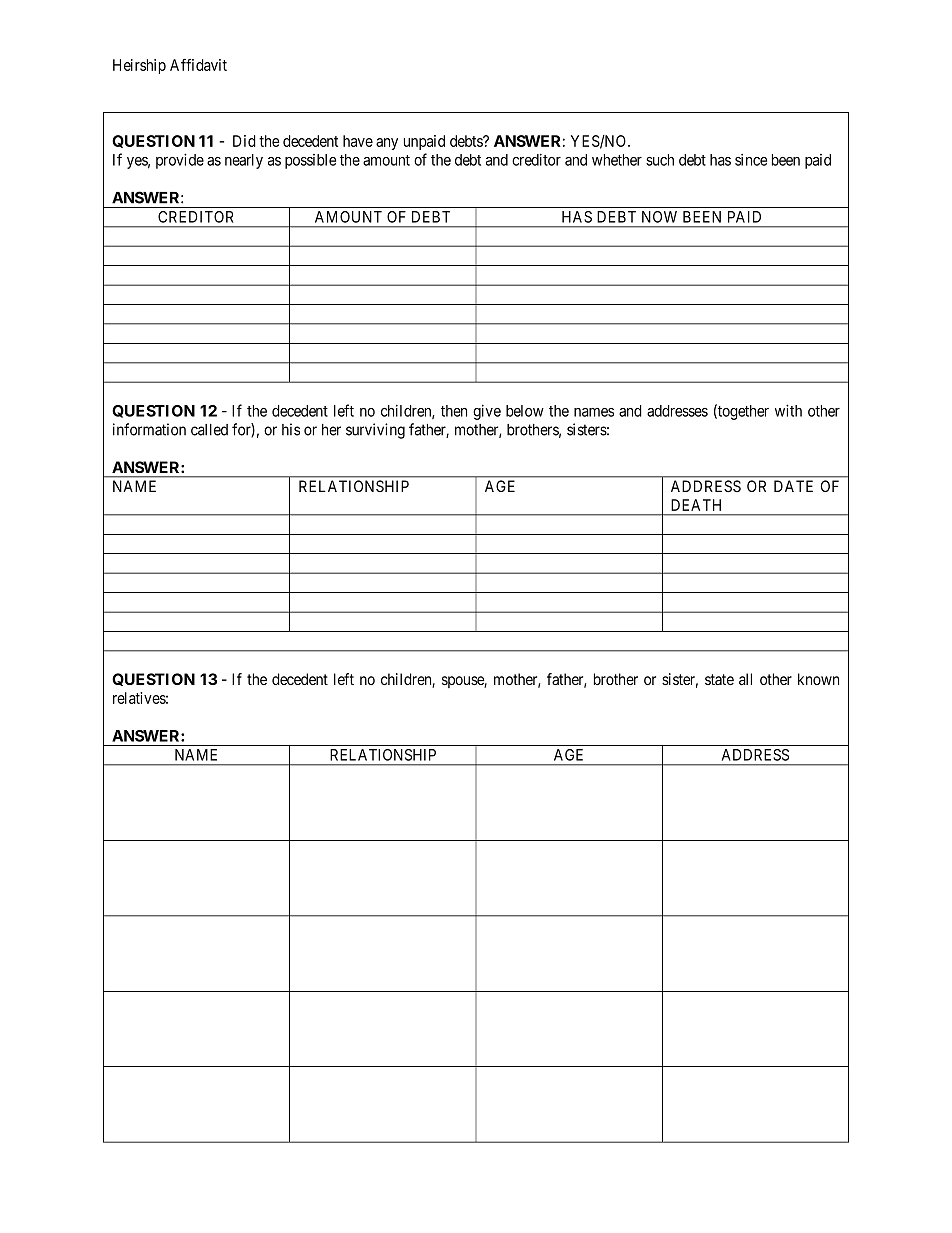 This screenshot has width=952, height=1233. What do you see at coordinates (387, 144) in the screenshot?
I see `any` at bounding box center [387, 144].
